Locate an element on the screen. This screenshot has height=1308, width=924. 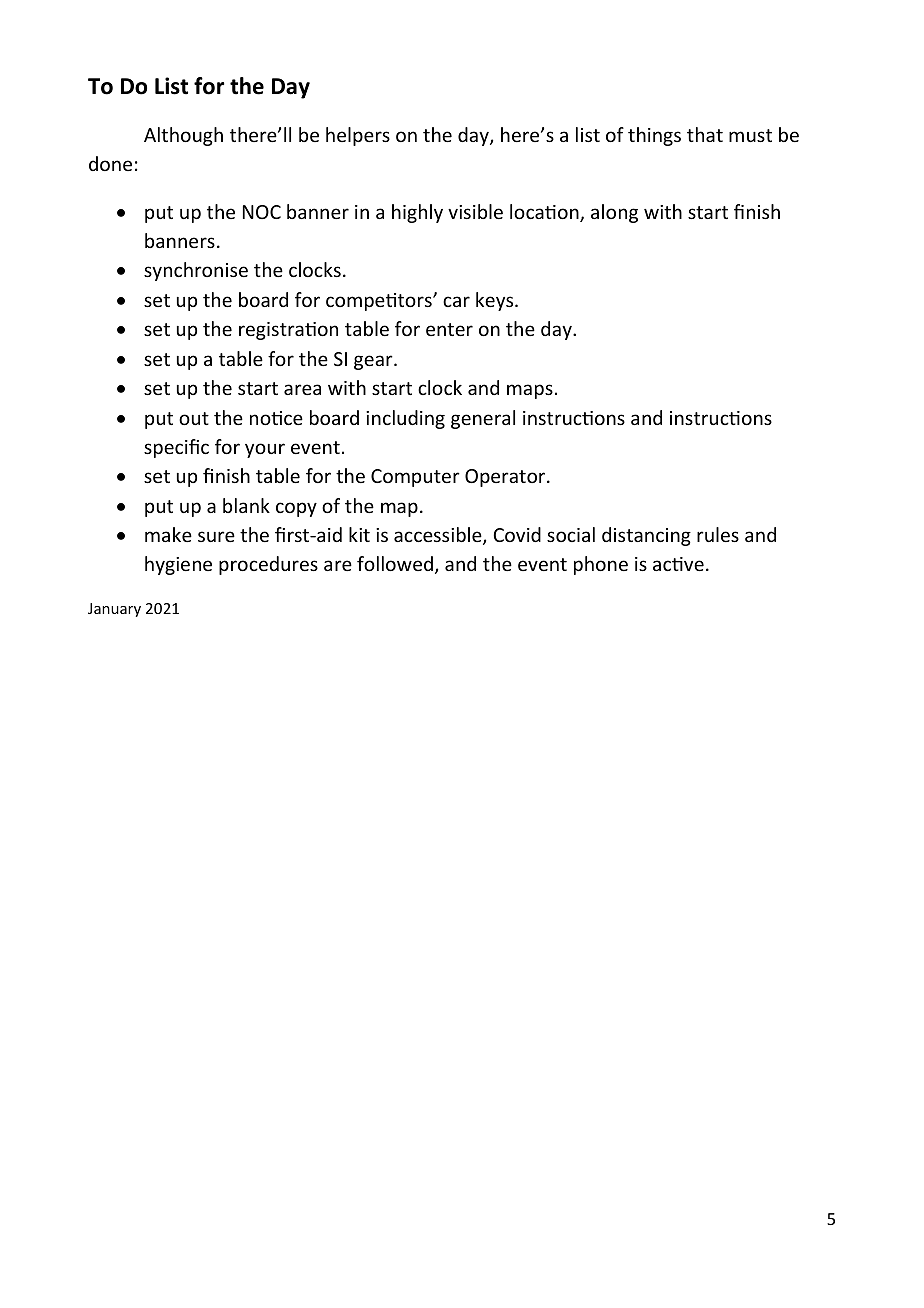
including is located at coordinates (405, 419).
